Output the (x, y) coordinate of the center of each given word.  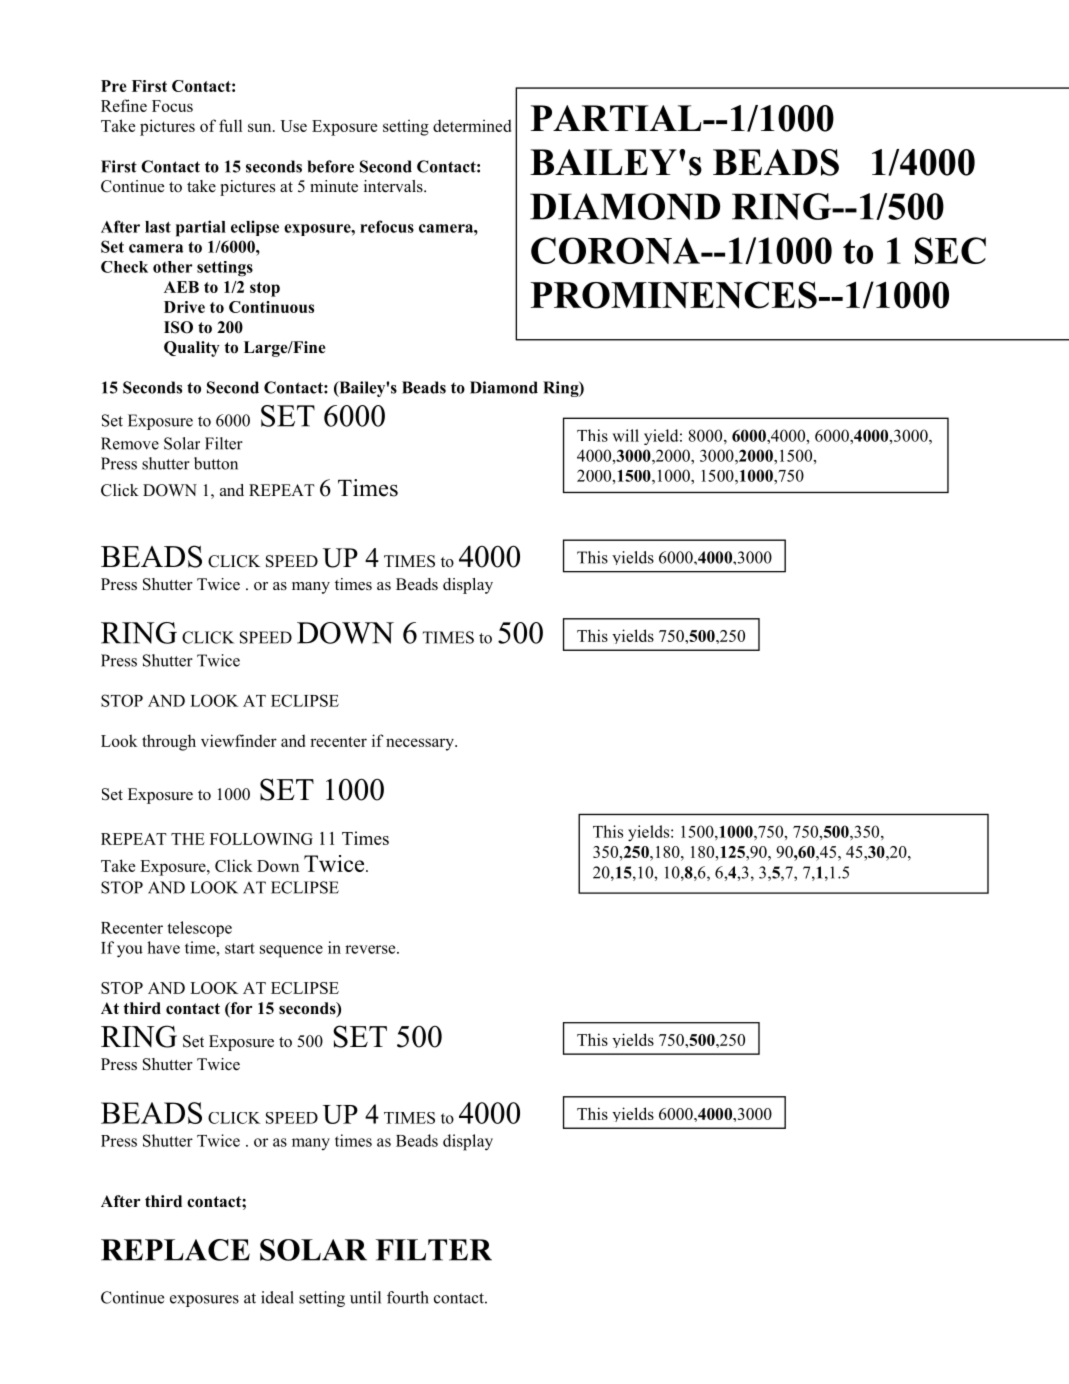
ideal (277, 1297)
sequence (291, 951)
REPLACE (175, 1250)
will (625, 435)
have (163, 947)
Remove (130, 443)
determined (472, 125)
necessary (421, 744)
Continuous (271, 307)
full (230, 125)
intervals (394, 186)
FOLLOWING (261, 839)
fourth (408, 1297)
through (169, 742)
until (365, 1297)
